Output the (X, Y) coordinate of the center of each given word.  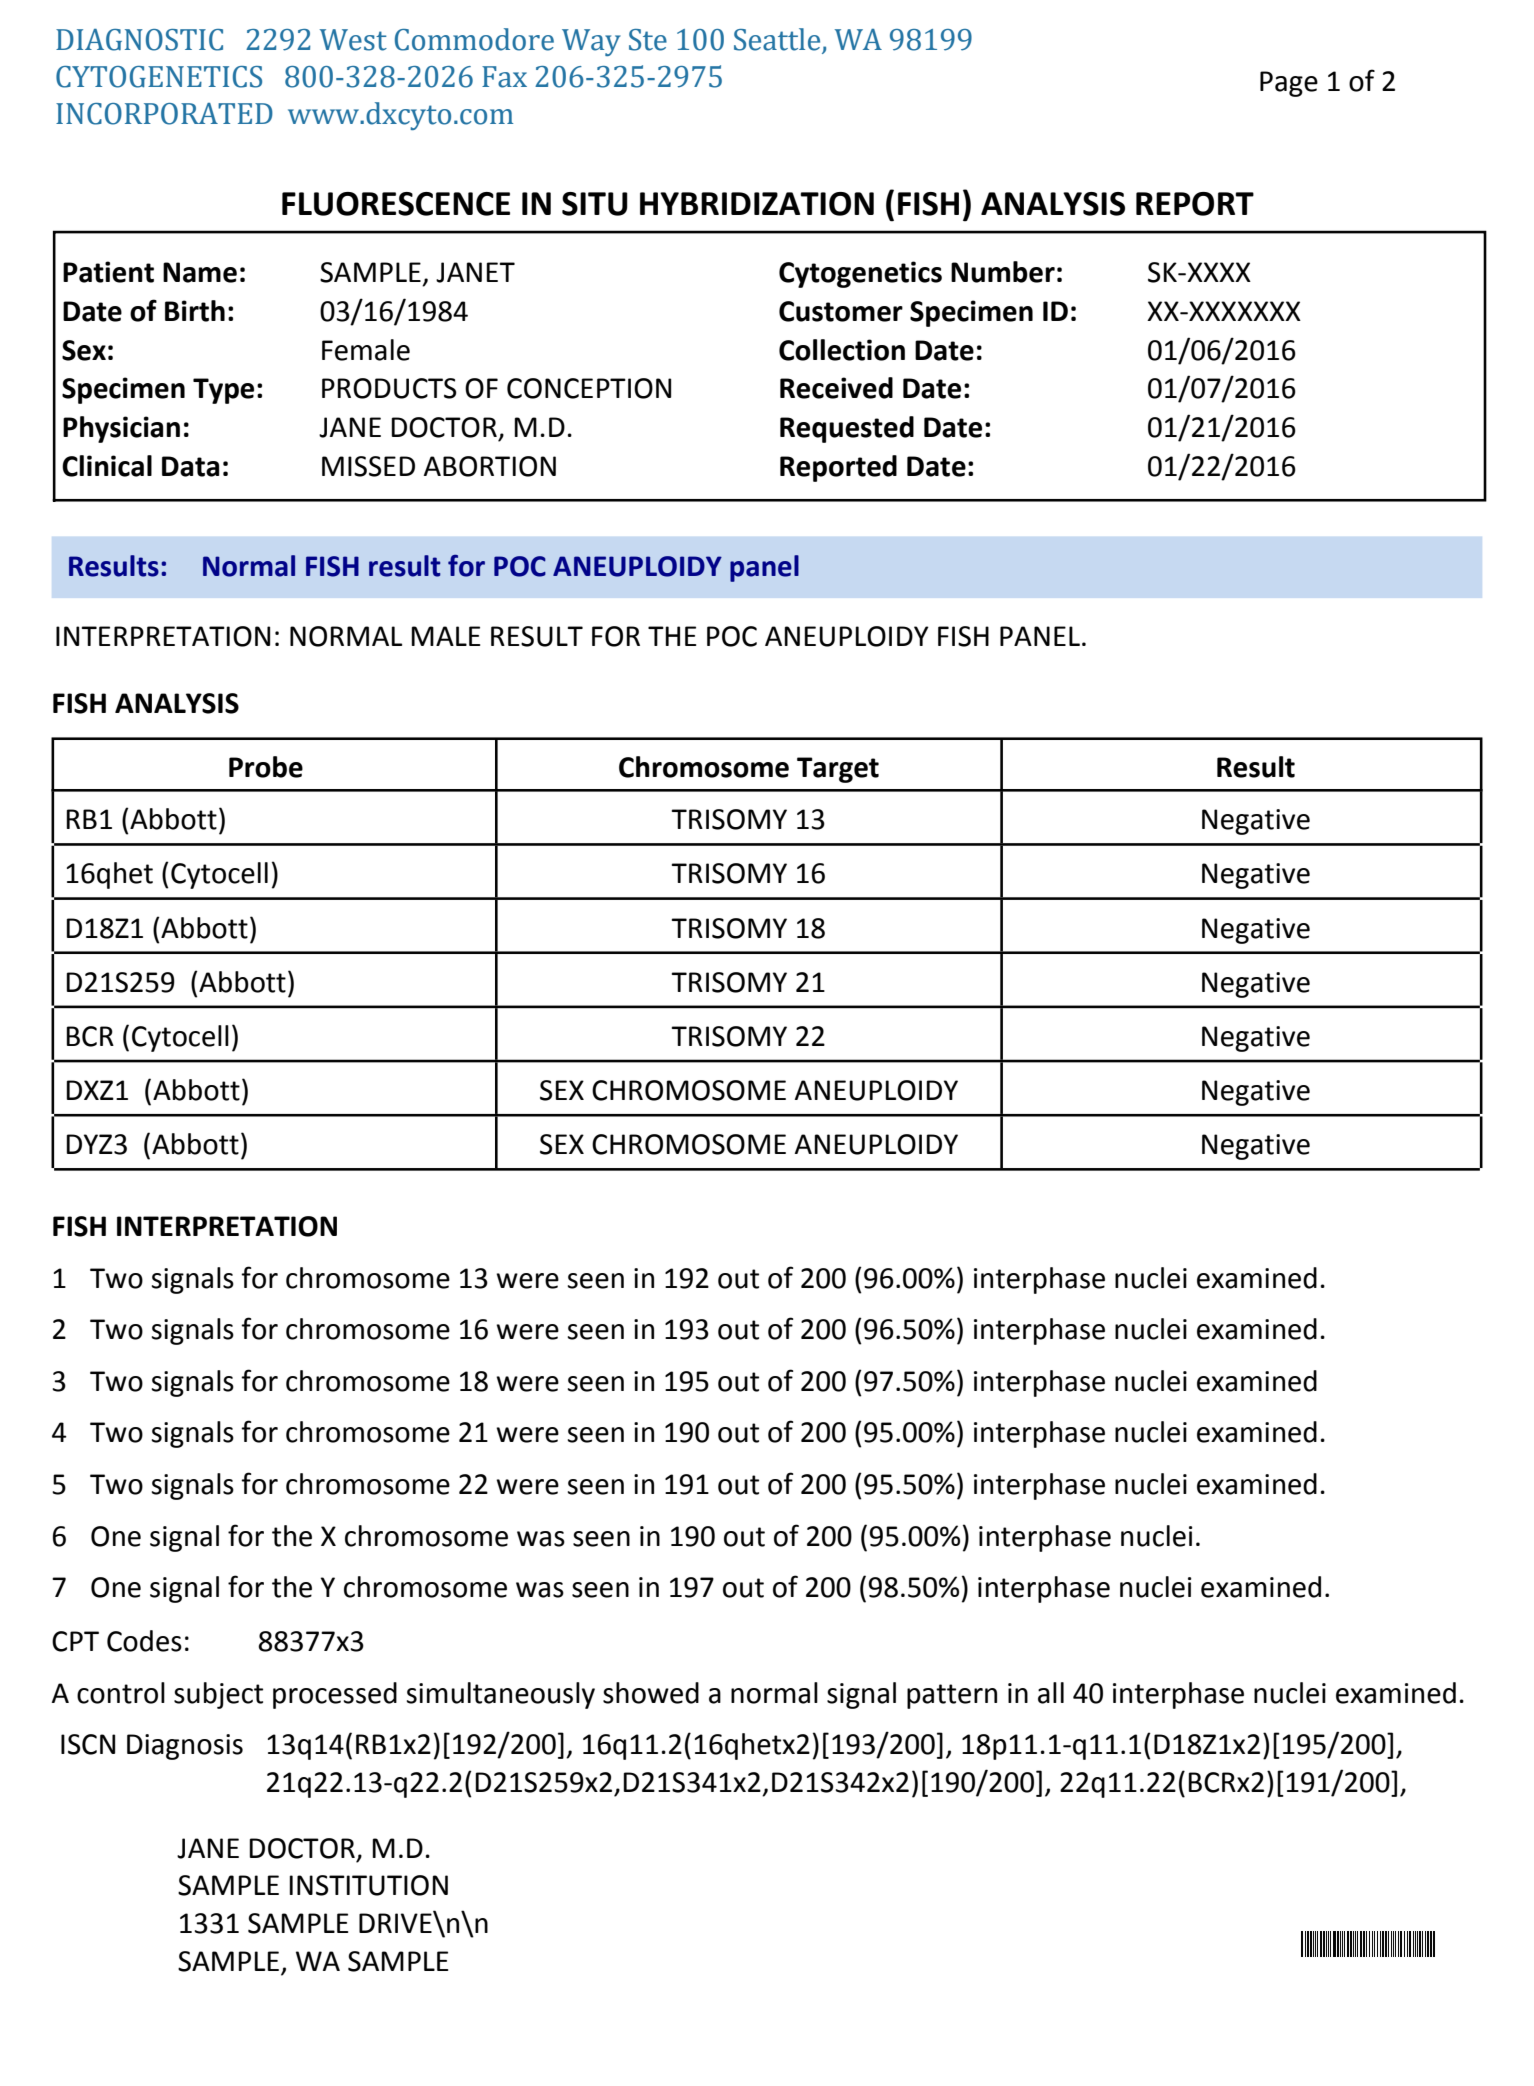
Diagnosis (185, 1747)
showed (651, 1693)
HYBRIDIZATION (757, 204)
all (1051, 1693)
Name (200, 272)
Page (1289, 84)
